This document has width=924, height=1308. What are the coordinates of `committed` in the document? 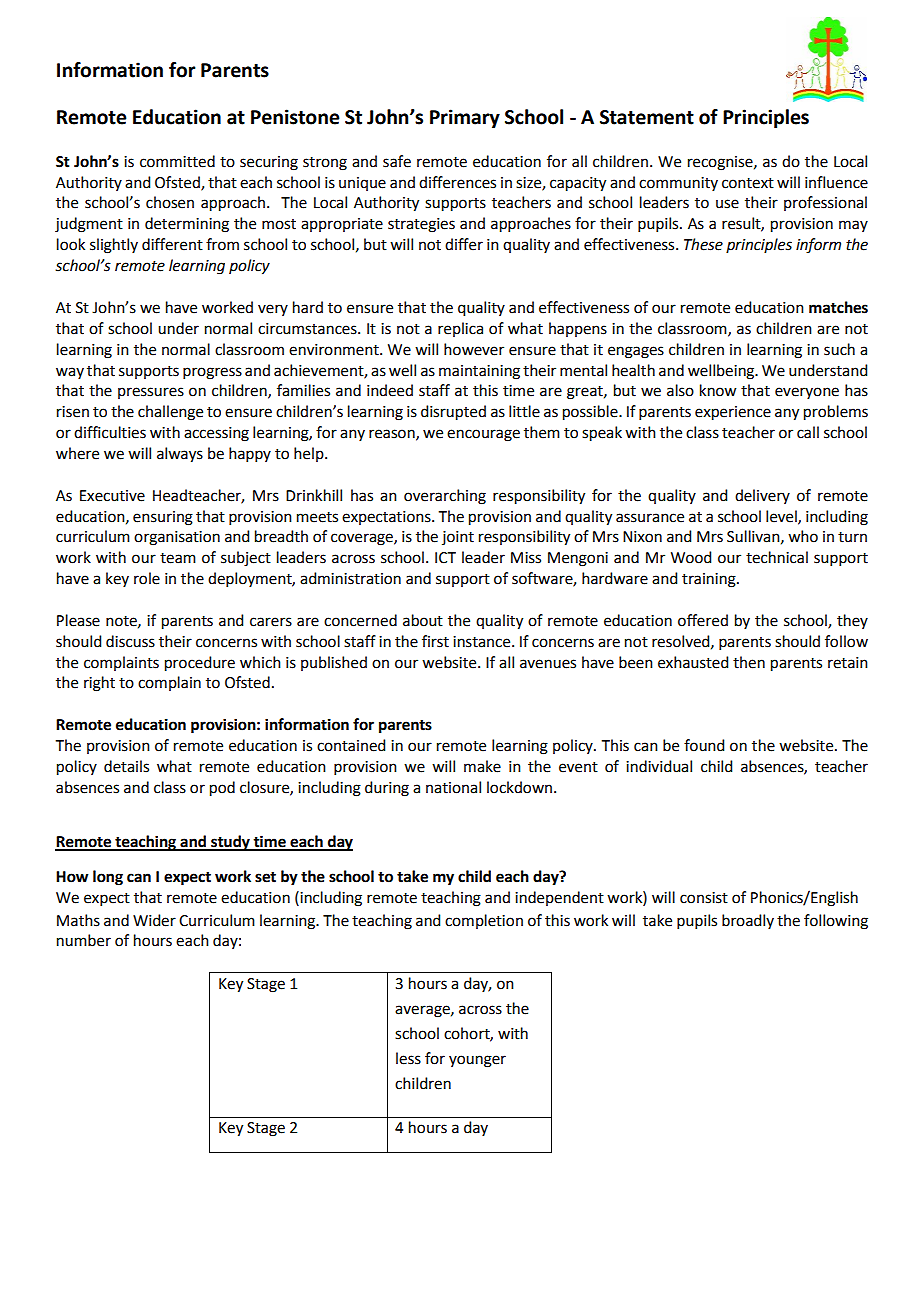 It's located at (177, 161).
